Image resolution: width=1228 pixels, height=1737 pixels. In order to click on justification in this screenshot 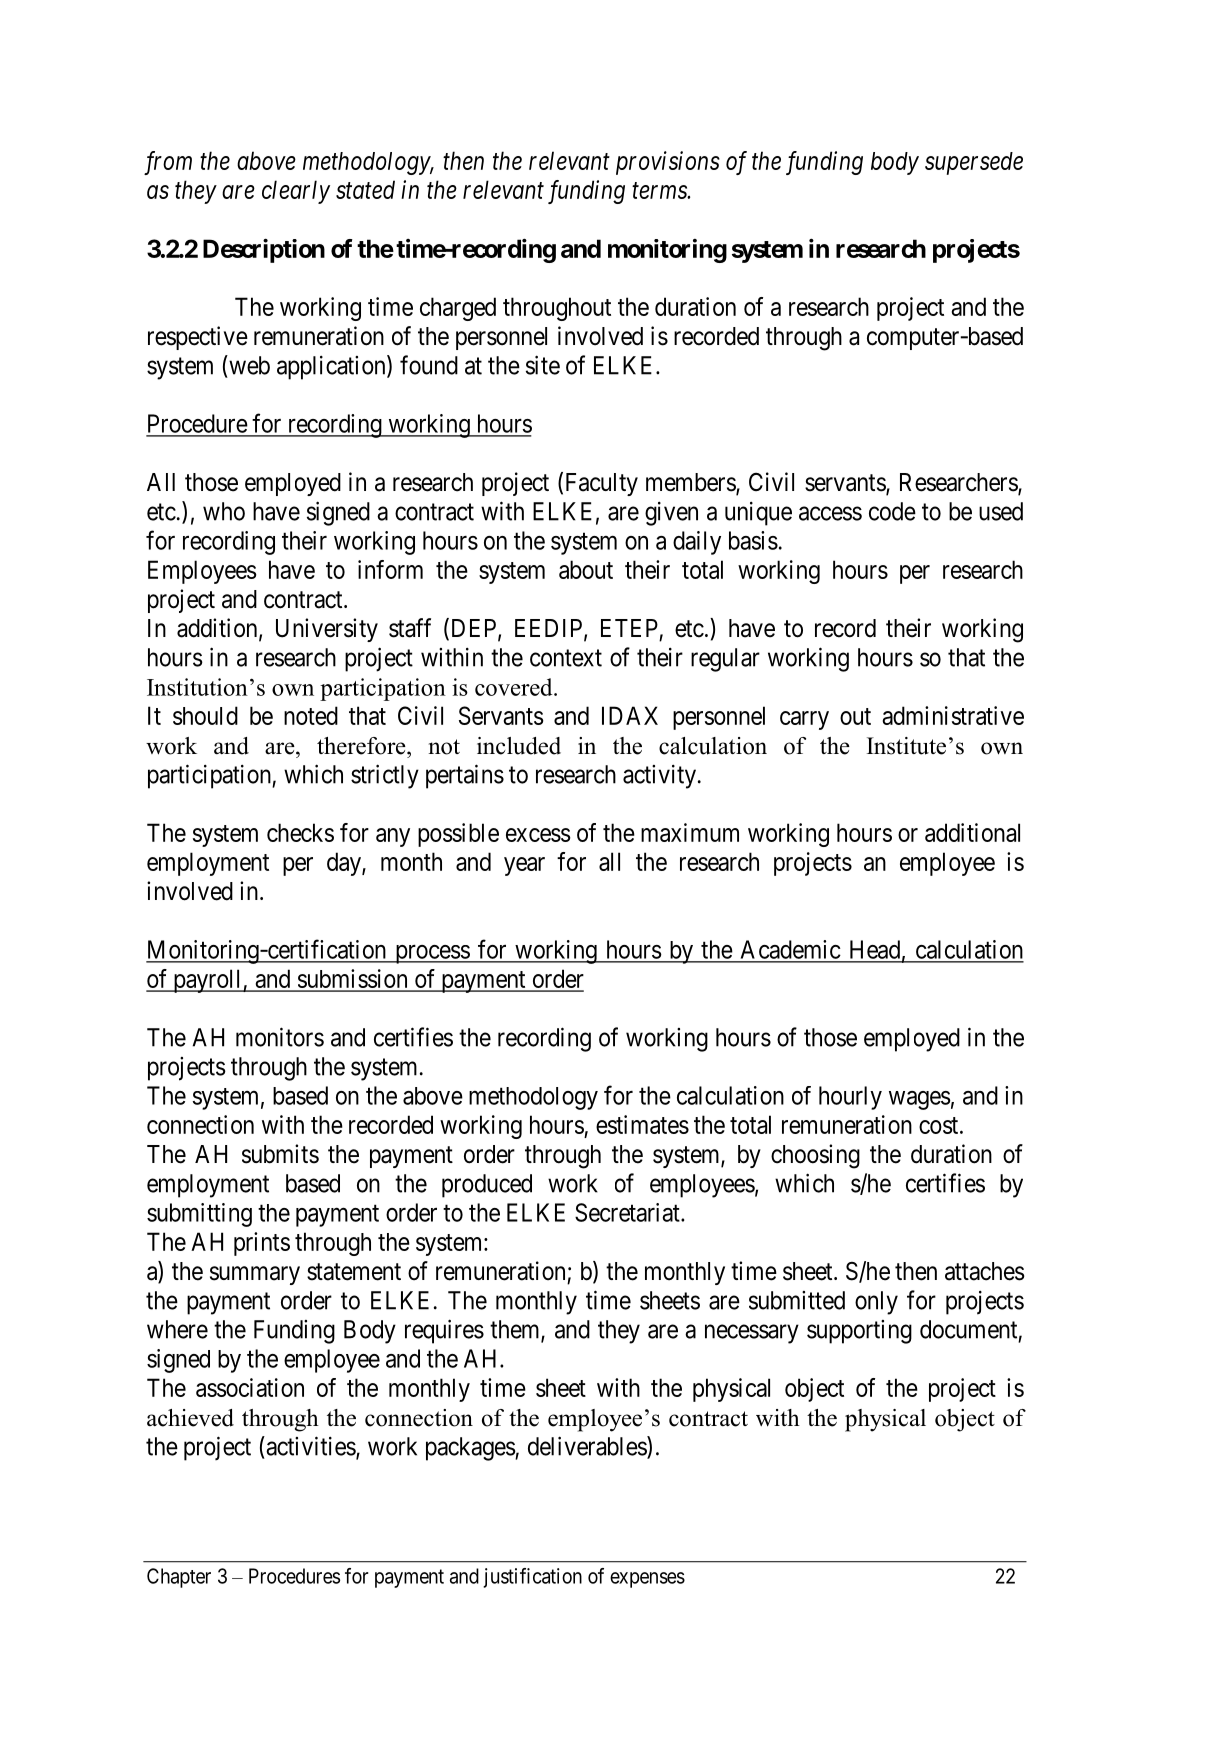, I will do `click(532, 1578)`.
